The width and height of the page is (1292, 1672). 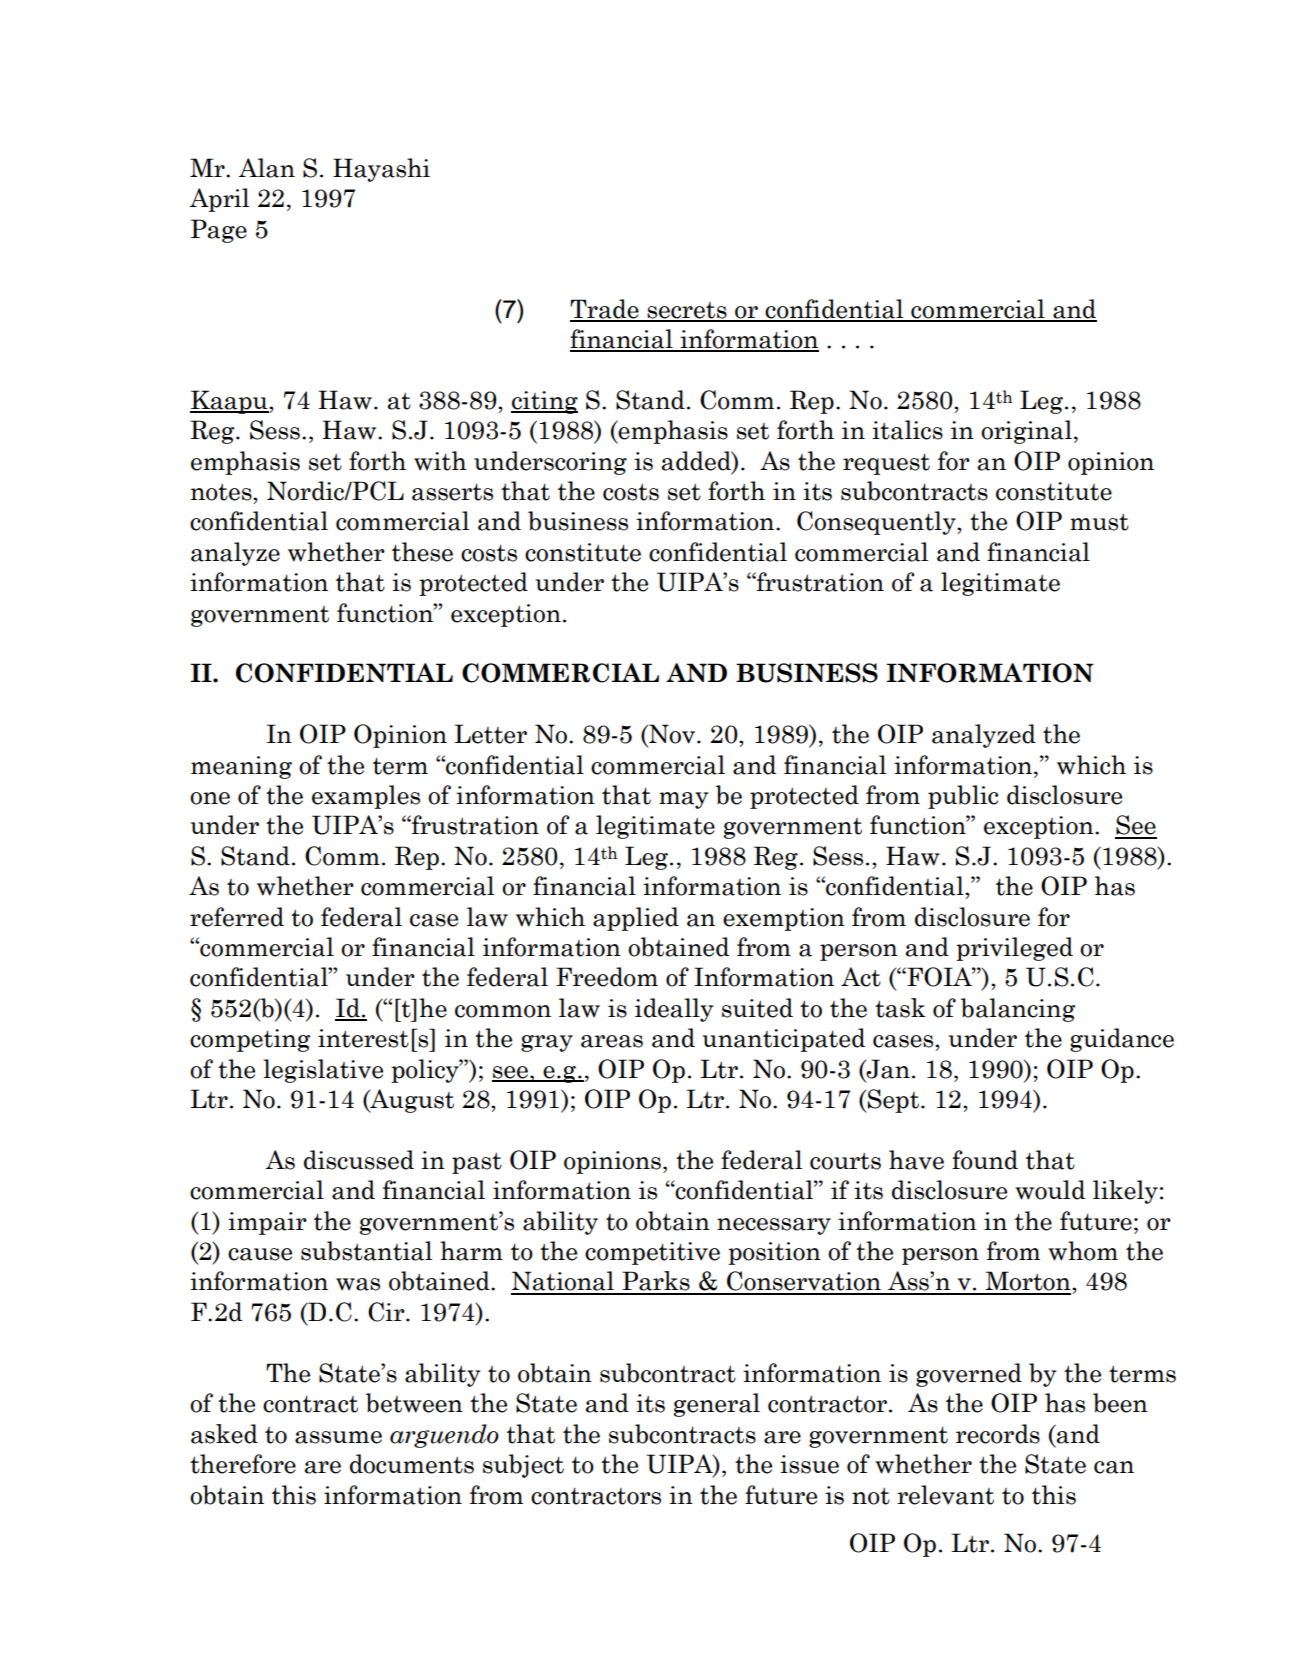 I want to click on general, so click(x=717, y=1405).
